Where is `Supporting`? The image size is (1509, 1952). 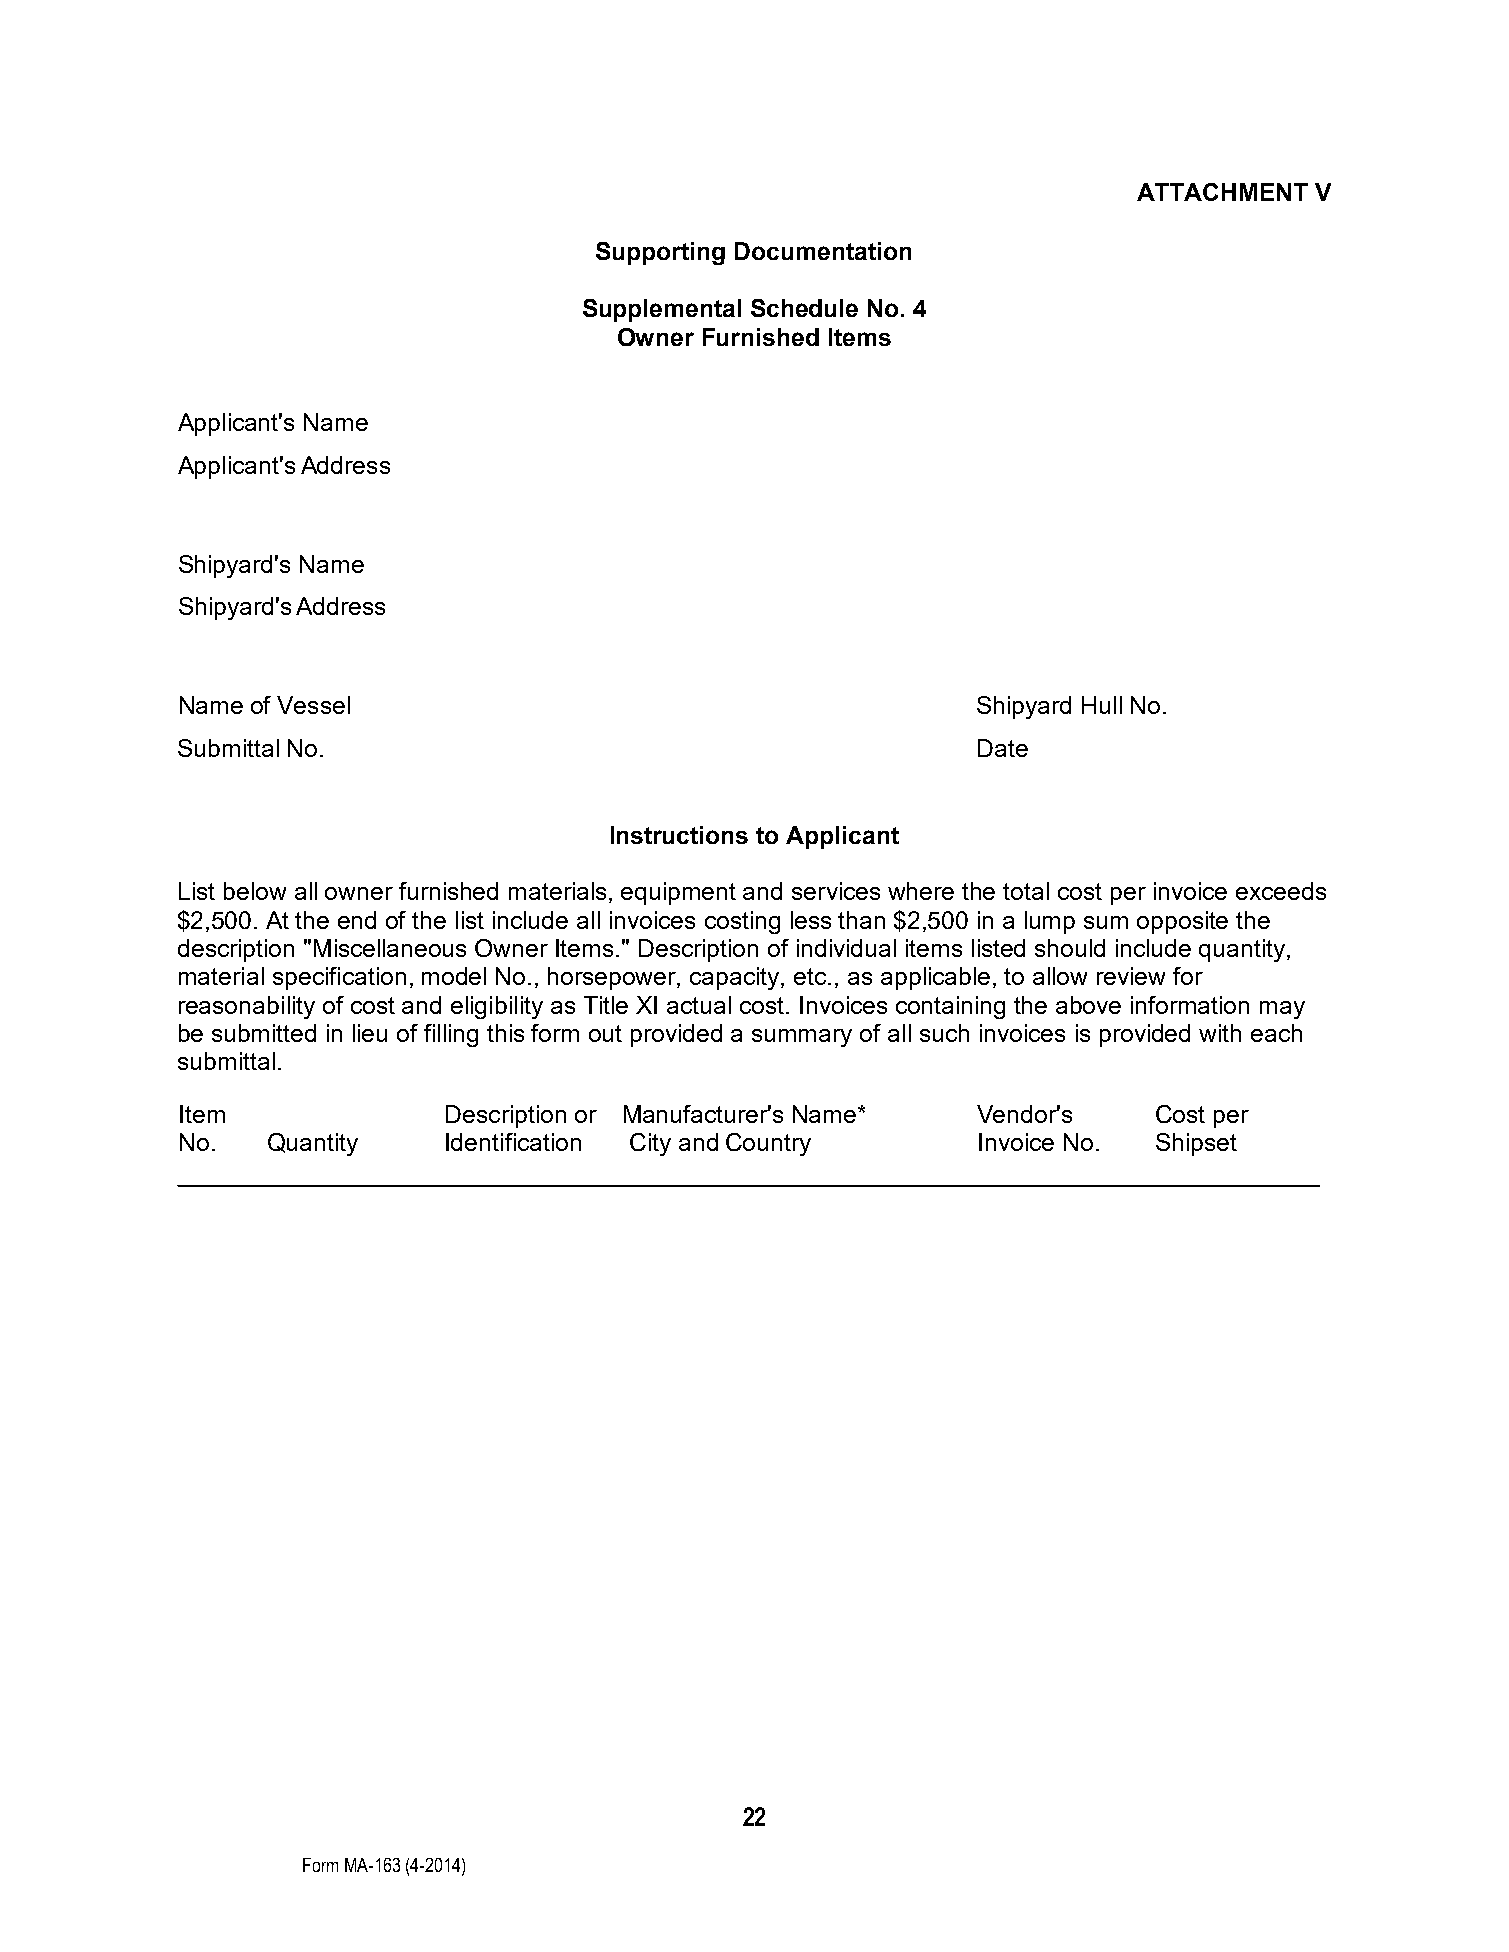 Supporting is located at coordinates (660, 253).
